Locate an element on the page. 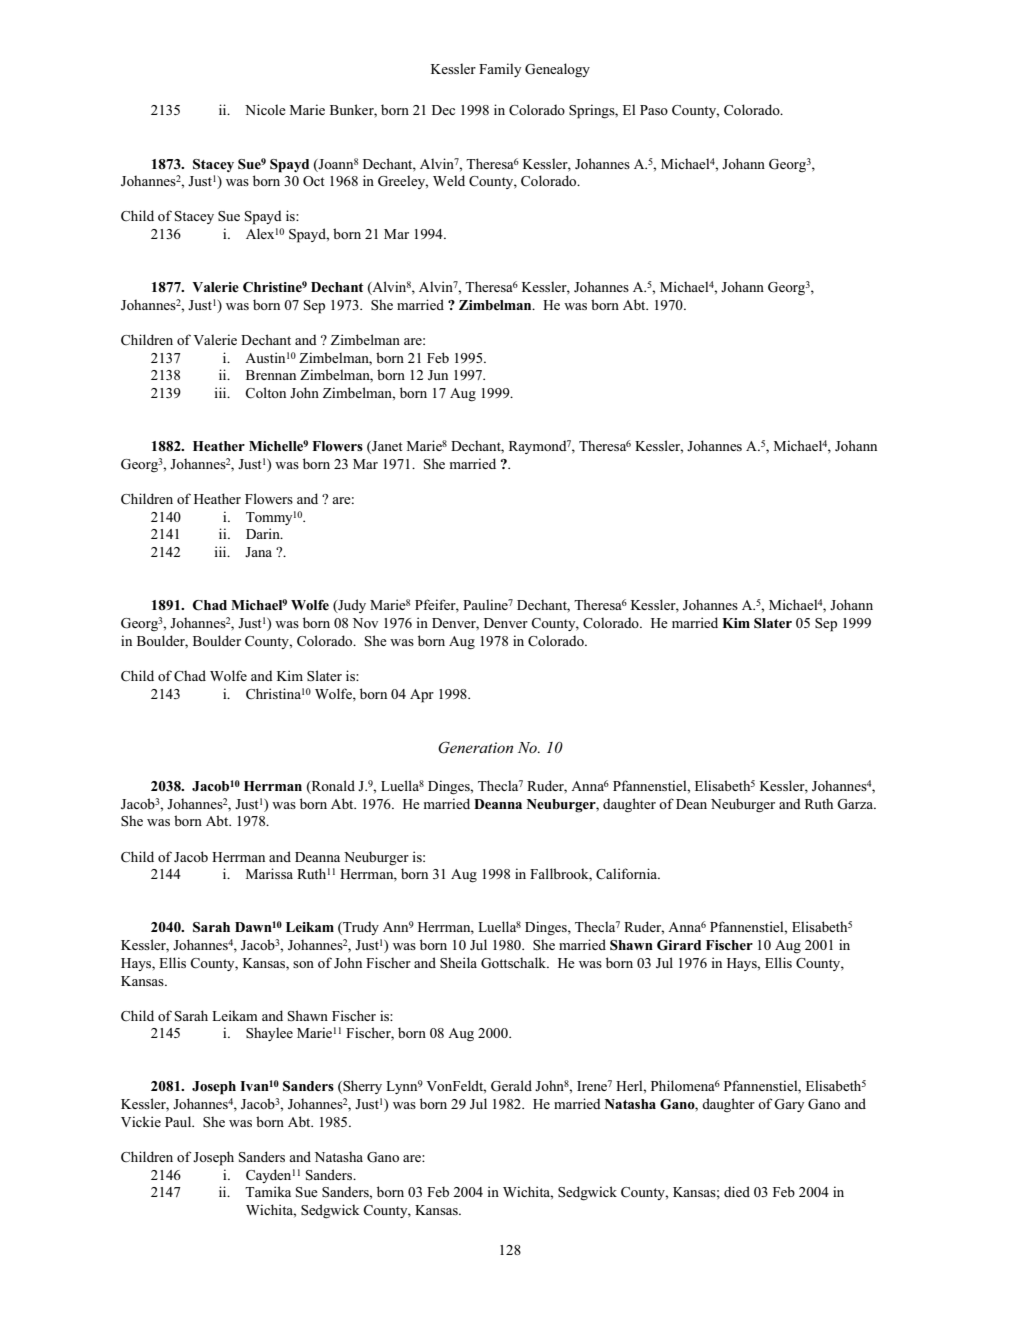 This image has width=1020, height=1320. Family is located at coordinates (500, 70).
